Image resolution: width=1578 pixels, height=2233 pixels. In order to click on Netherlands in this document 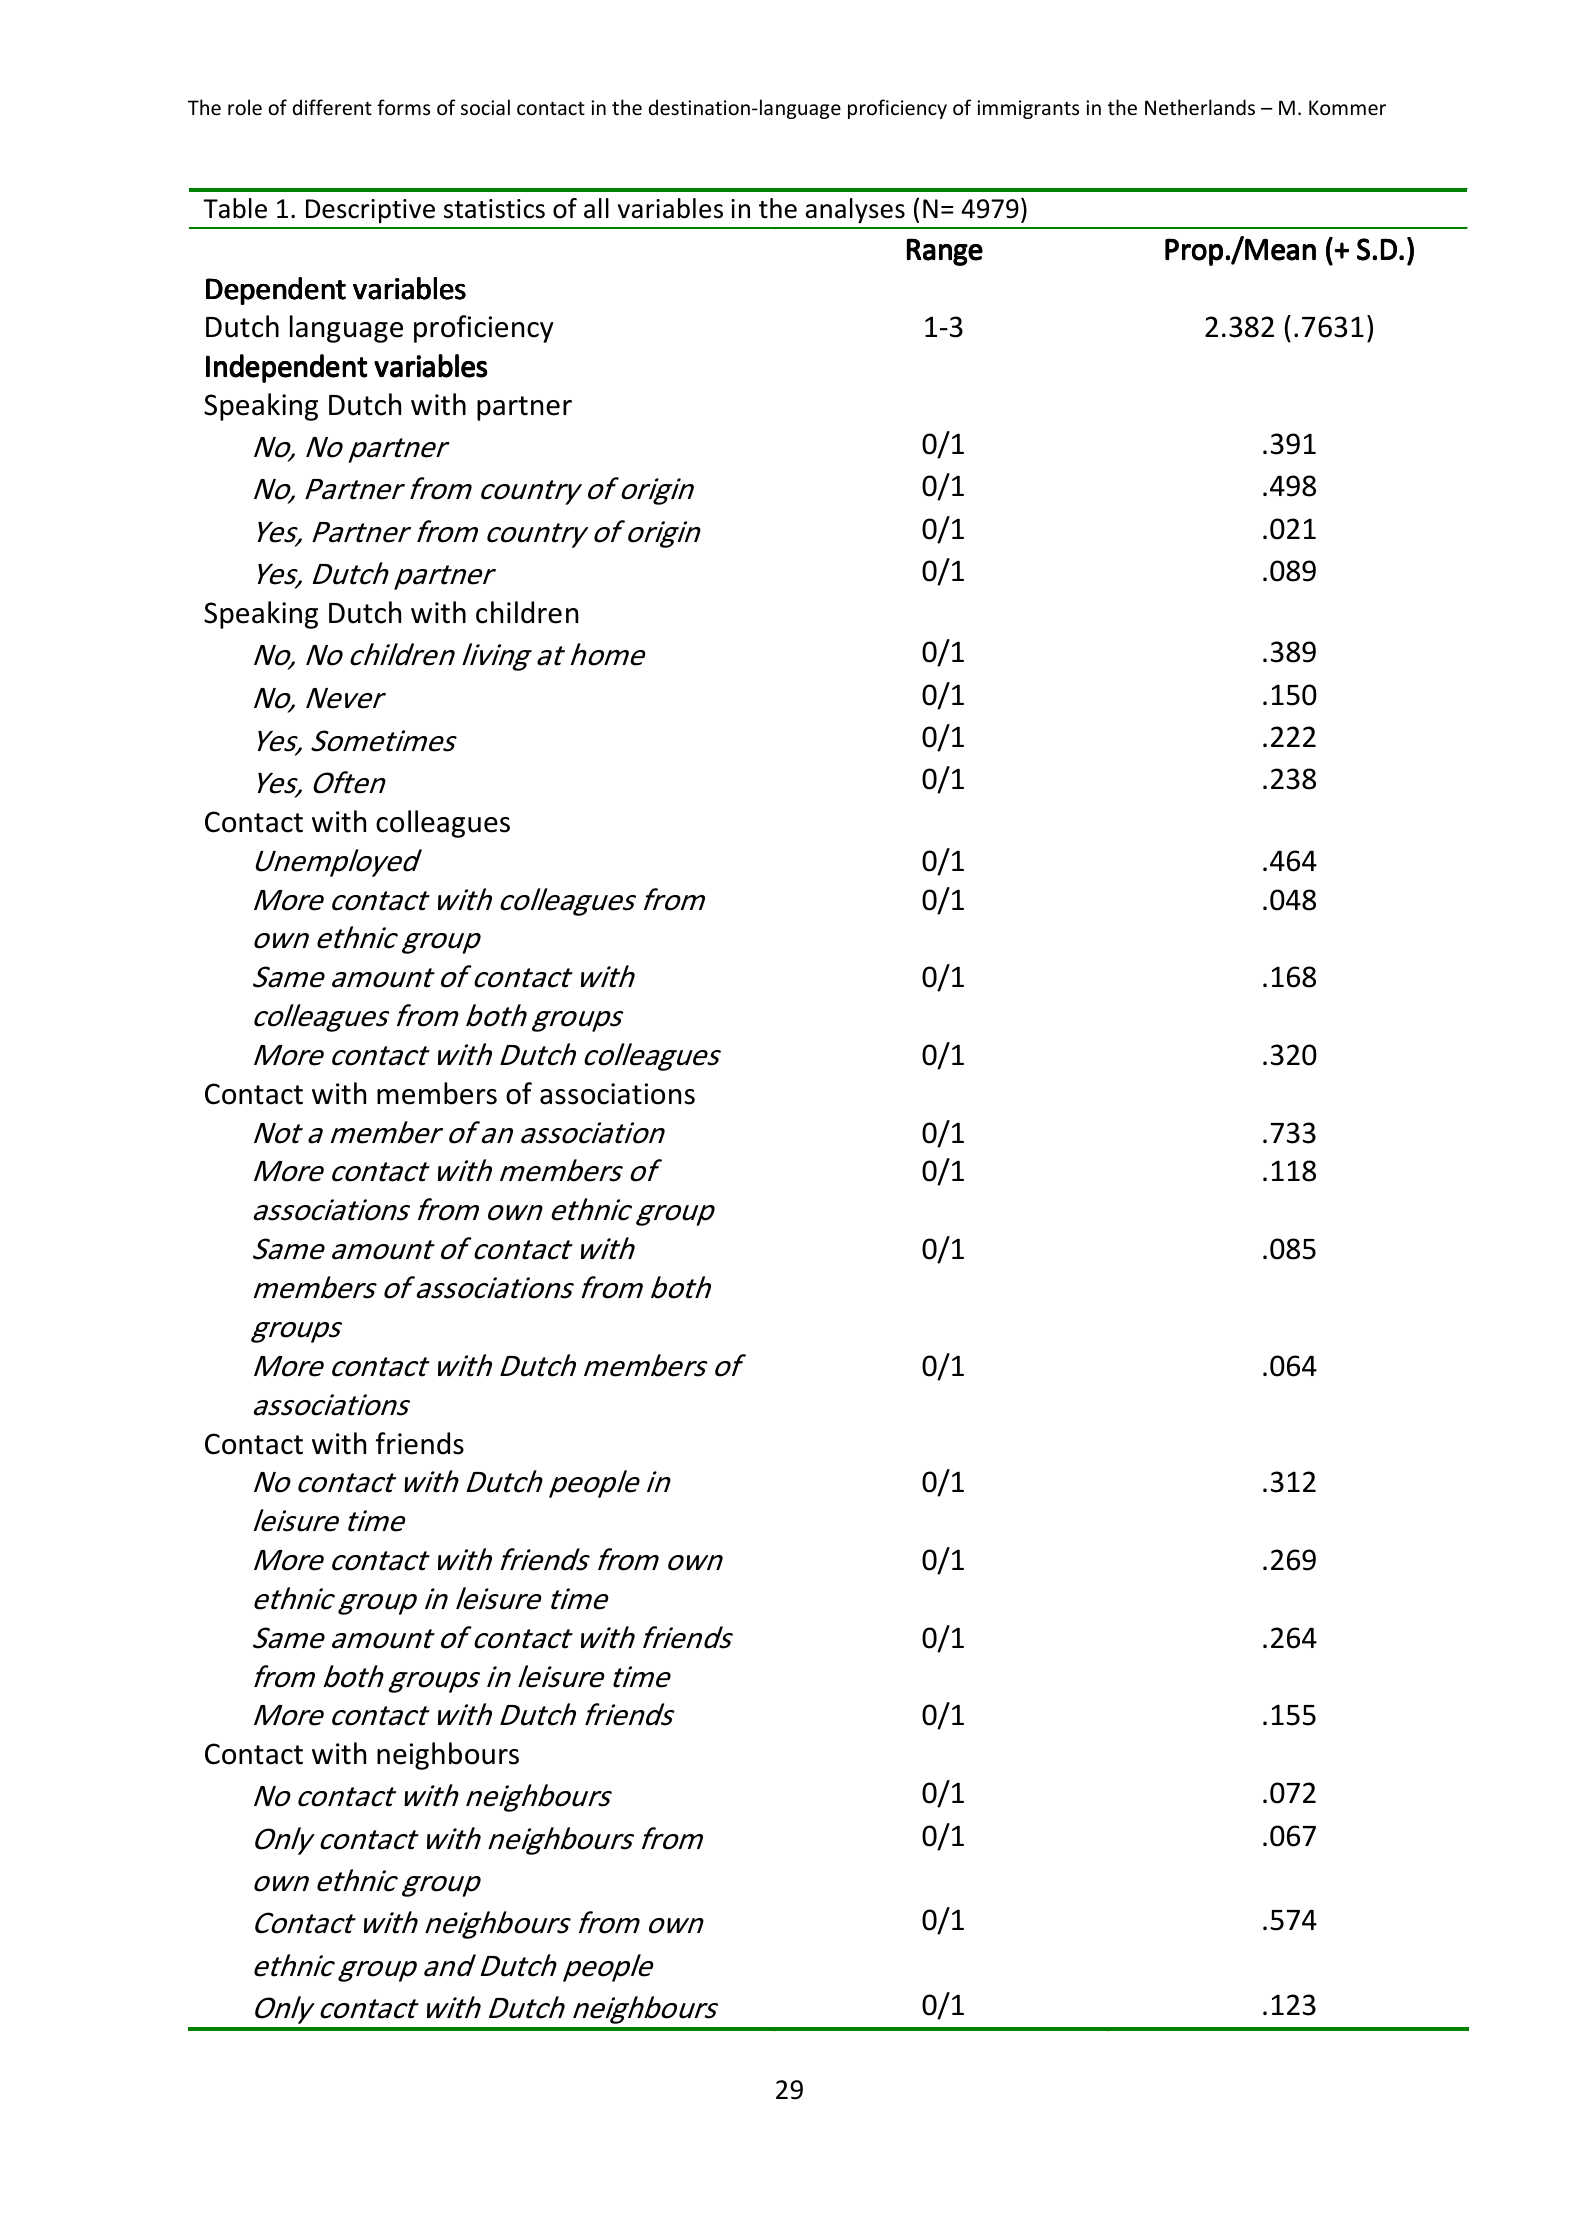, I will do `click(1200, 107)`.
